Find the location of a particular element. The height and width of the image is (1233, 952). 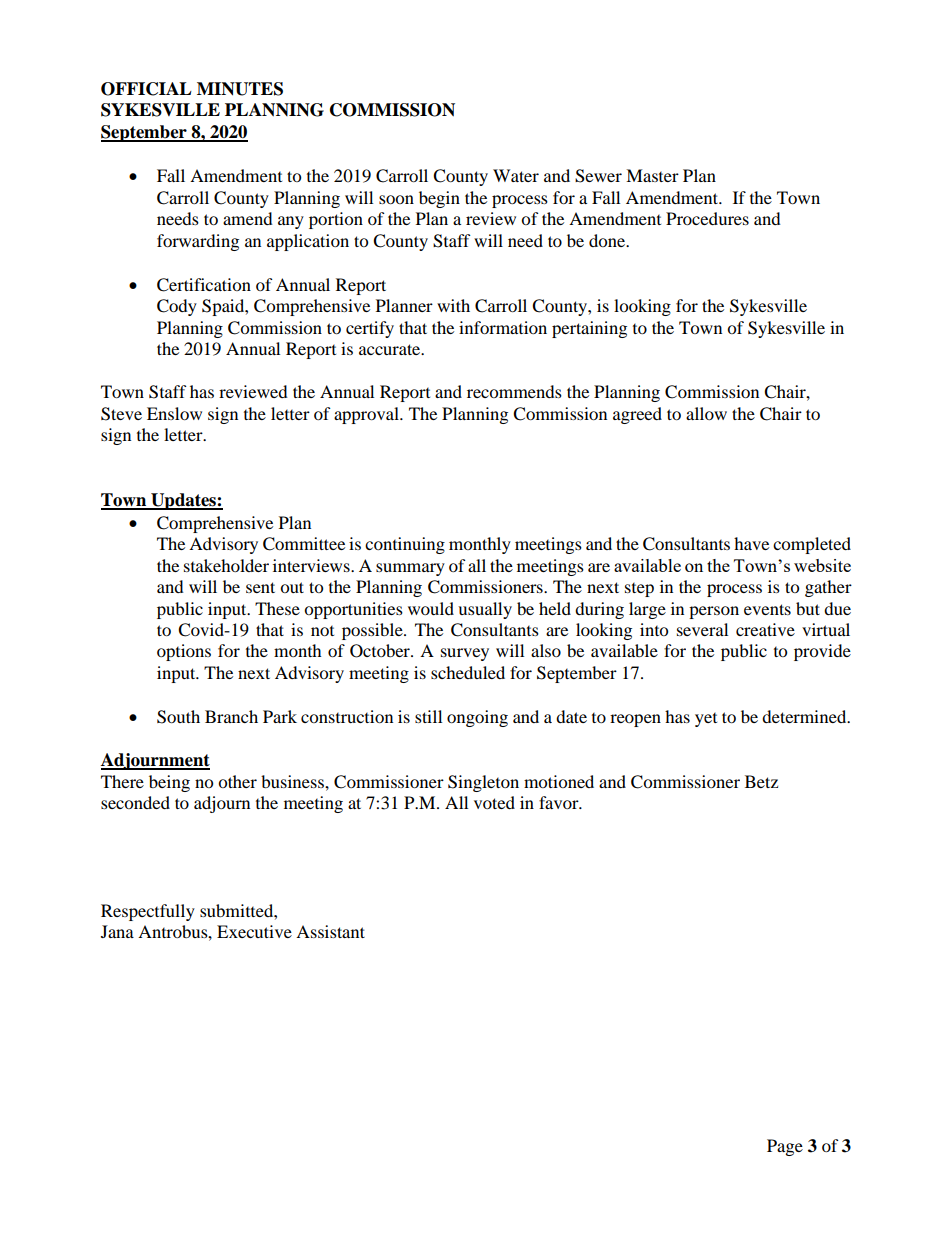

Master is located at coordinates (652, 175).
